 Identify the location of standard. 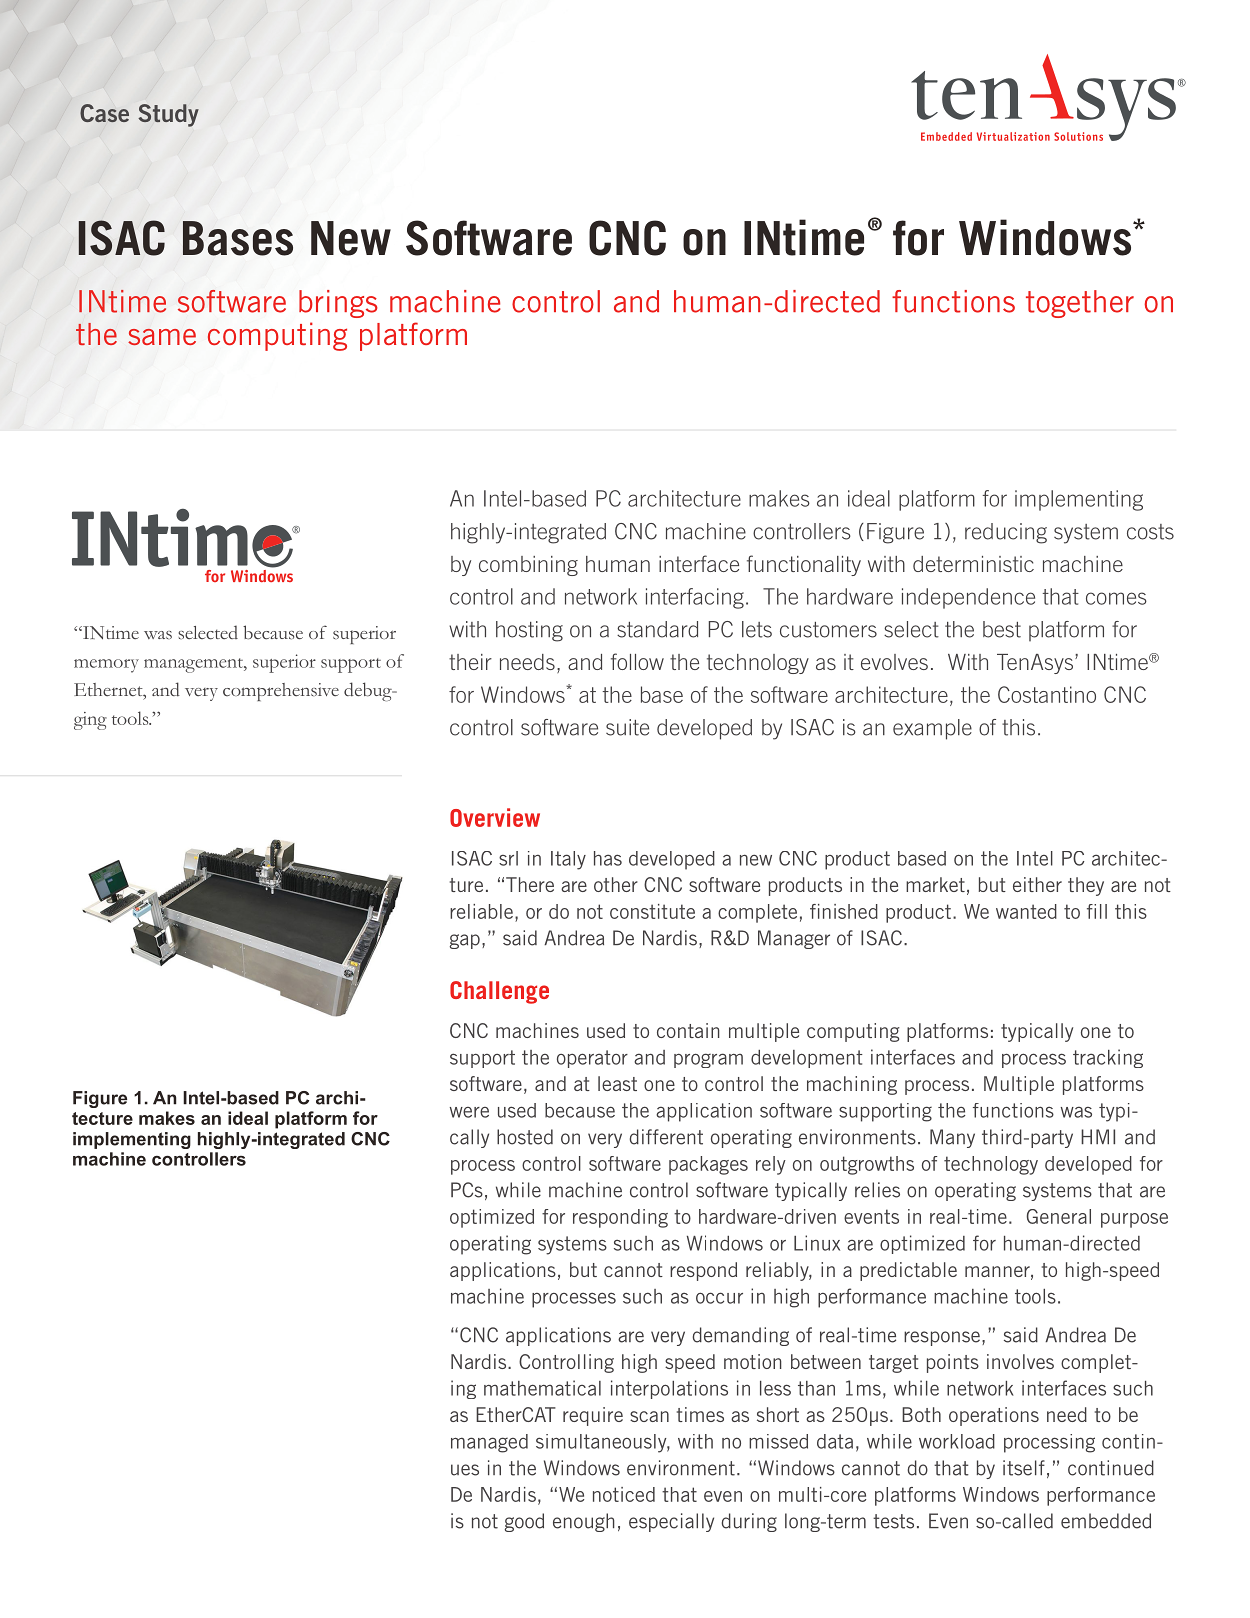
(657, 629).
